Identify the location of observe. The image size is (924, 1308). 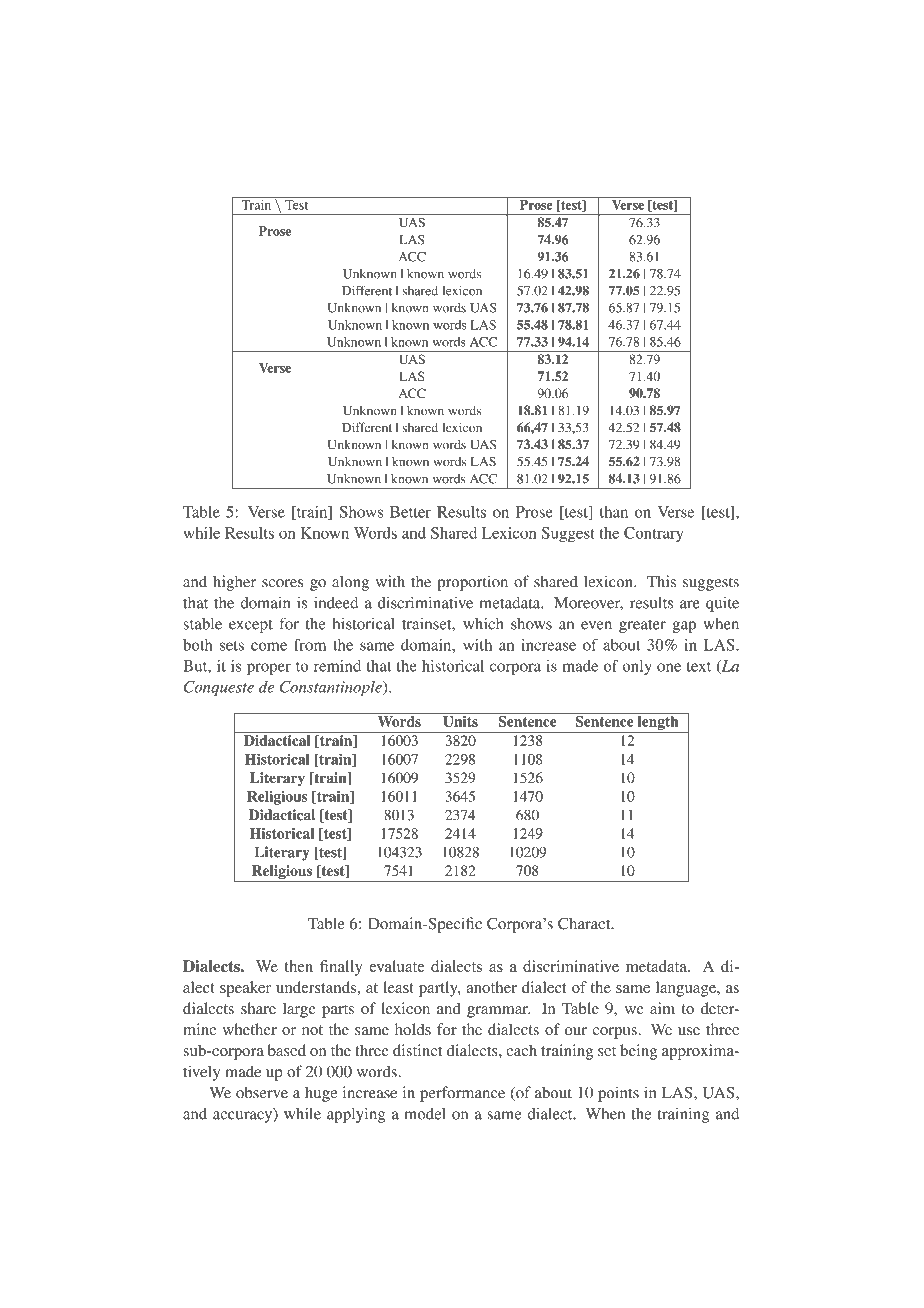
(262, 1092).
